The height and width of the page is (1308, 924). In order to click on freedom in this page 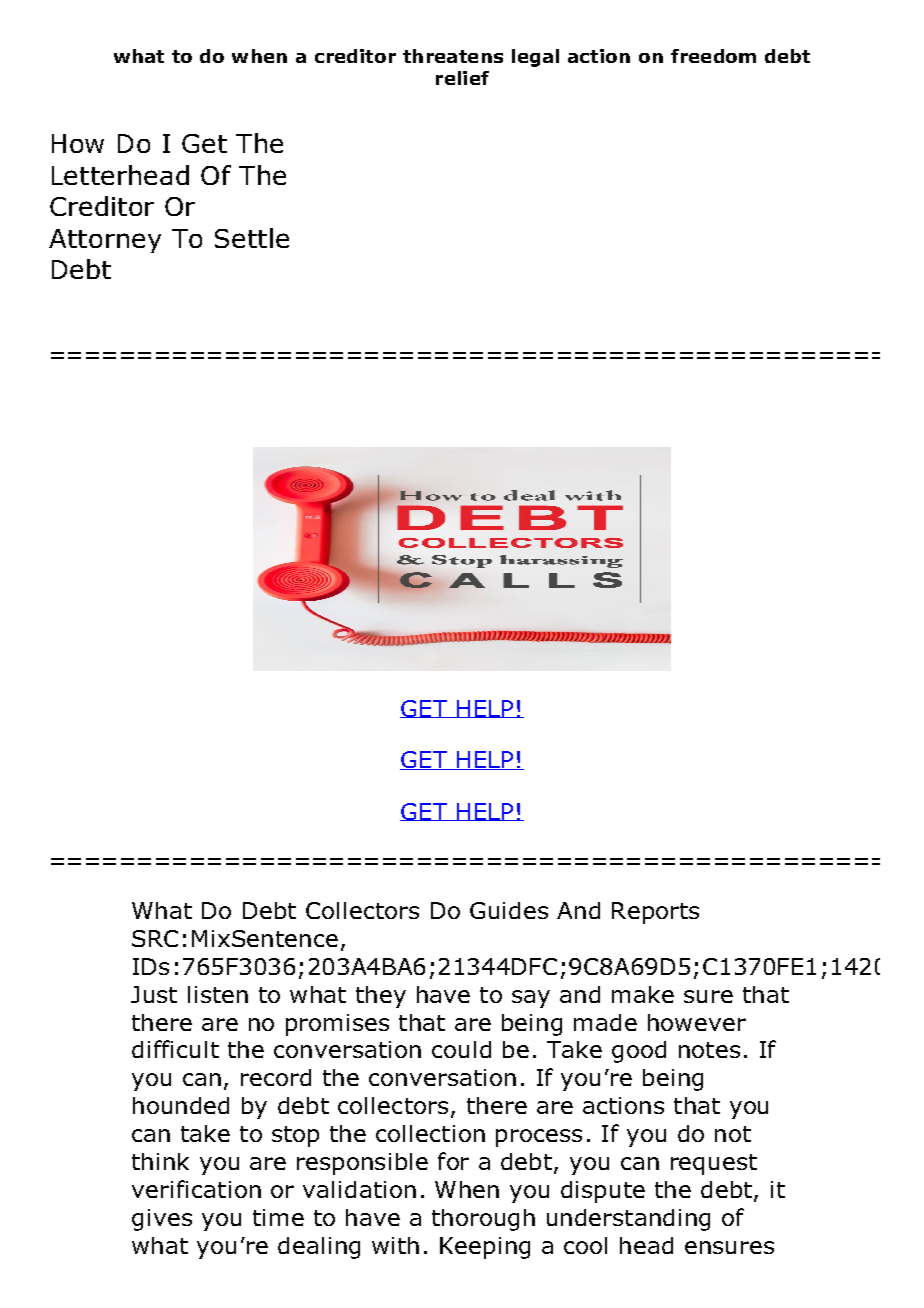, I will do `click(713, 56)`.
